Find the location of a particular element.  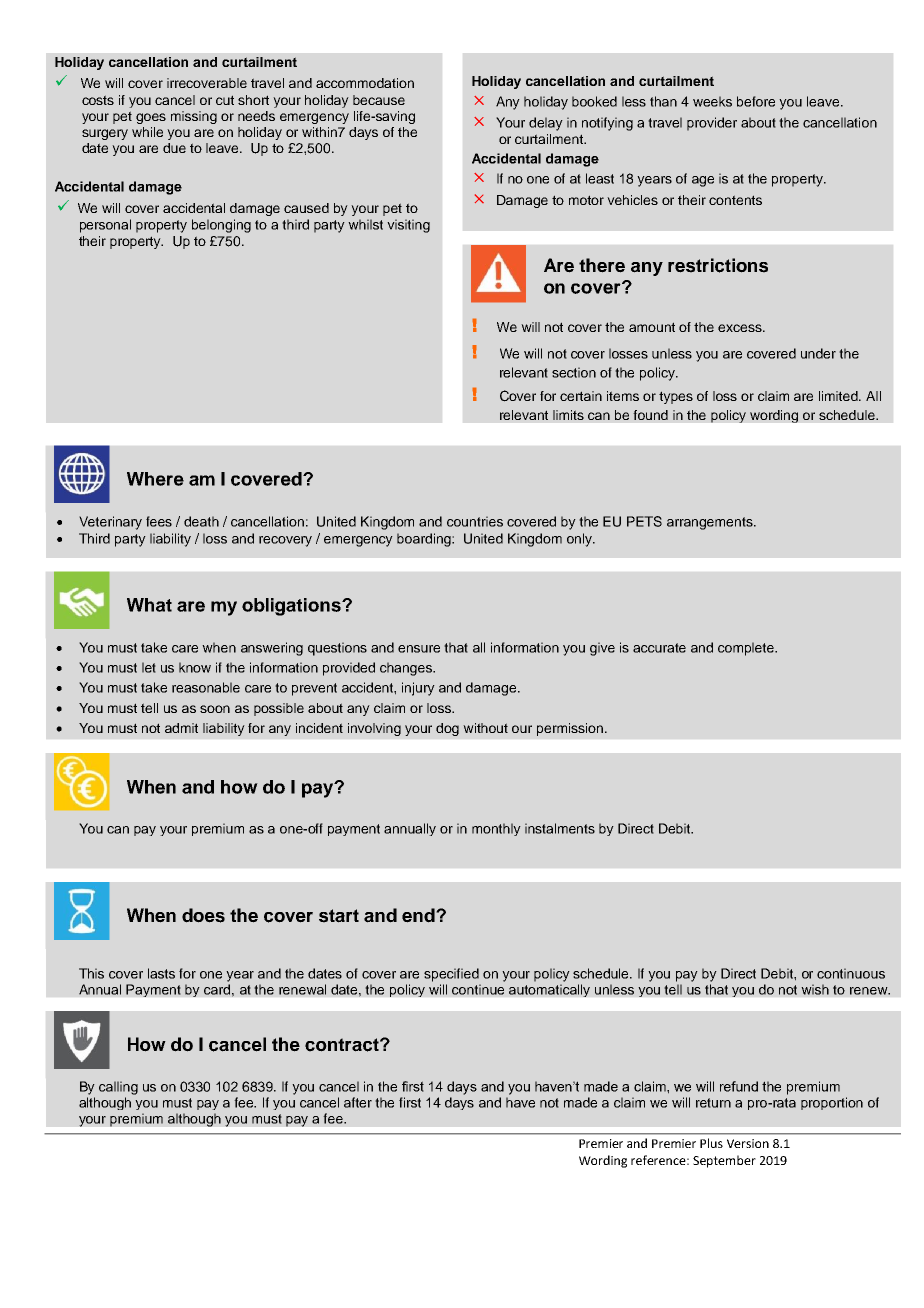

calling is located at coordinates (118, 1088).
